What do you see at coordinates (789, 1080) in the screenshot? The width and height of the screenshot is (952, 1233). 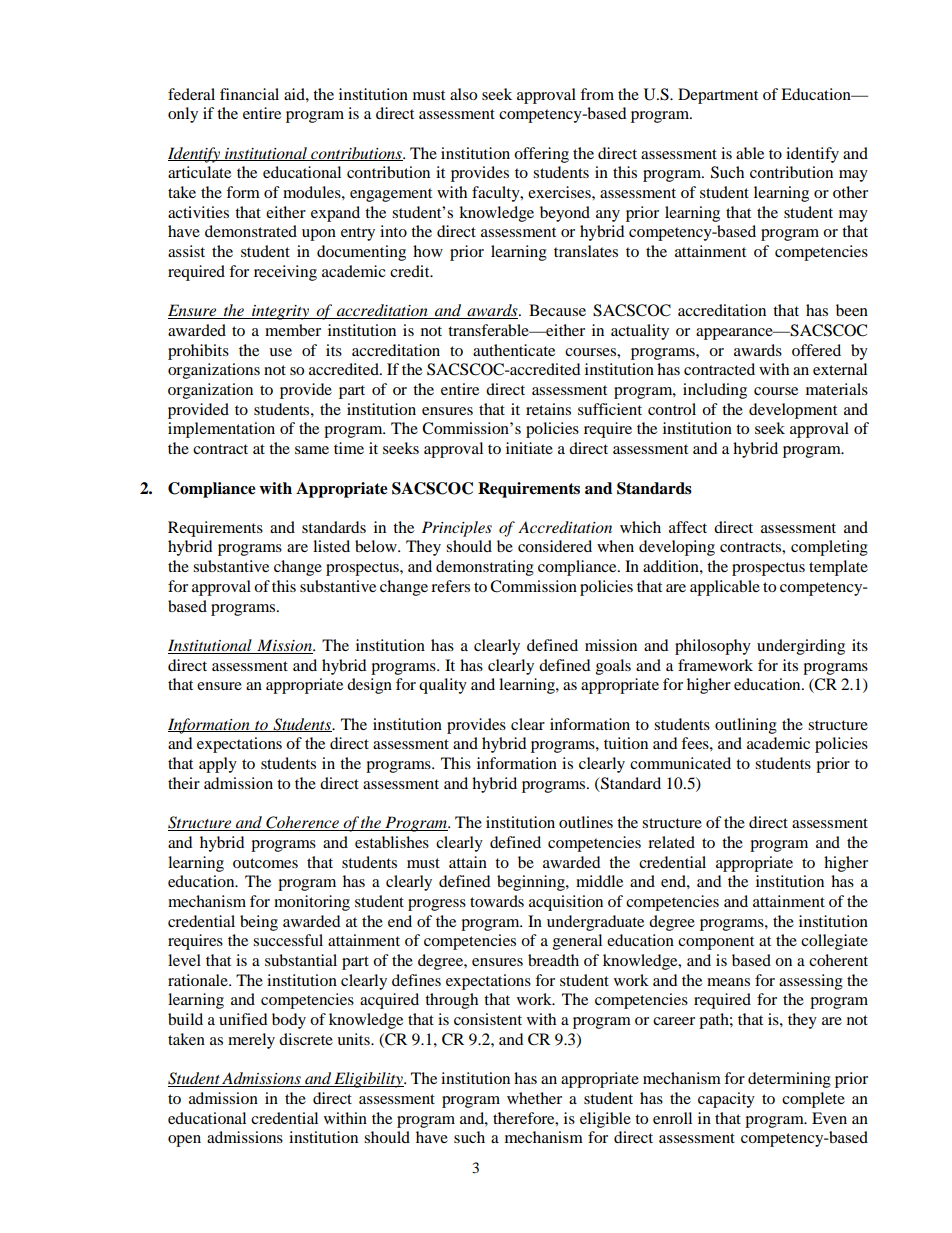 I see `determining` at bounding box center [789, 1080].
